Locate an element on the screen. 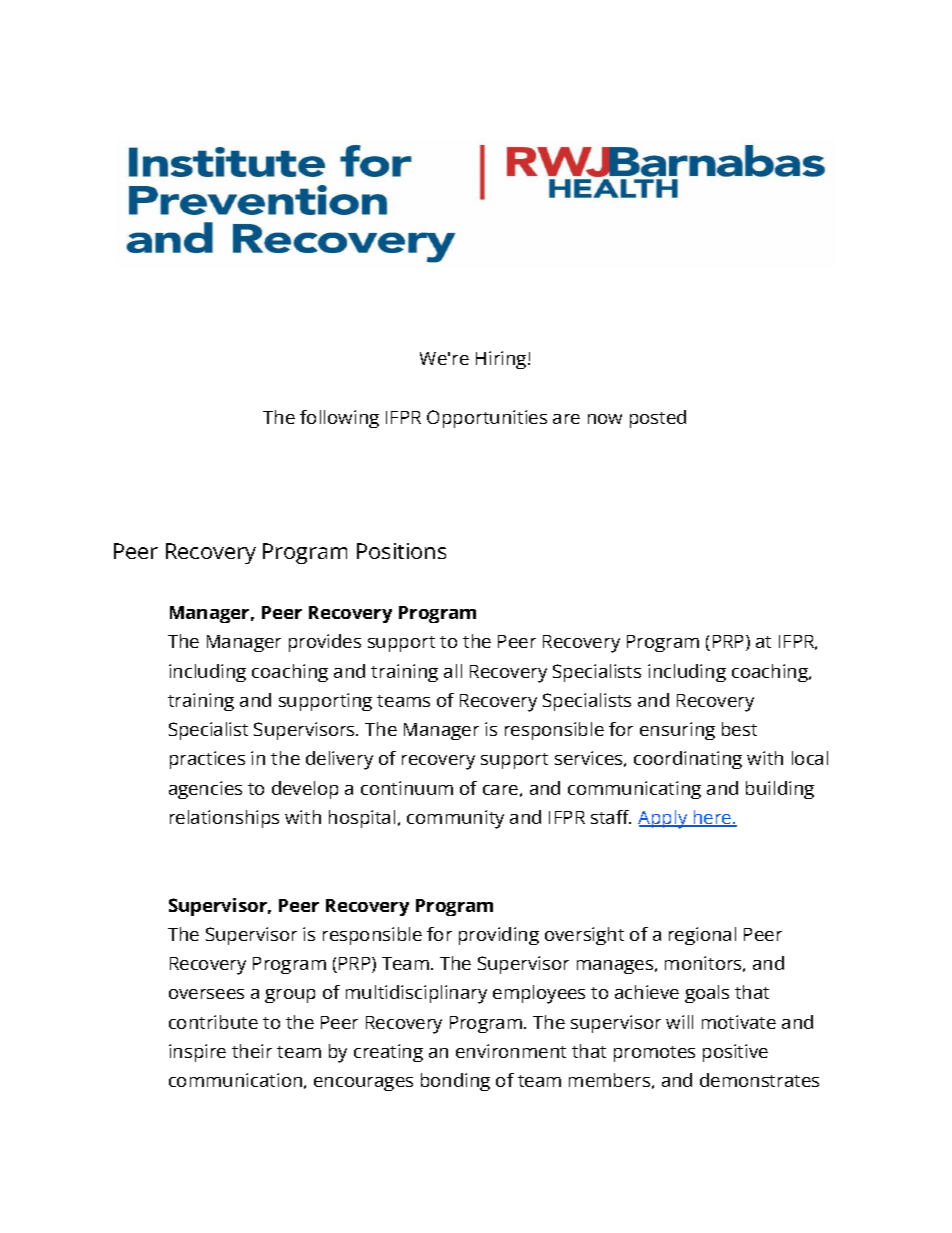 The width and height of the screenshot is (952, 1233). their is located at coordinates (252, 1051).
